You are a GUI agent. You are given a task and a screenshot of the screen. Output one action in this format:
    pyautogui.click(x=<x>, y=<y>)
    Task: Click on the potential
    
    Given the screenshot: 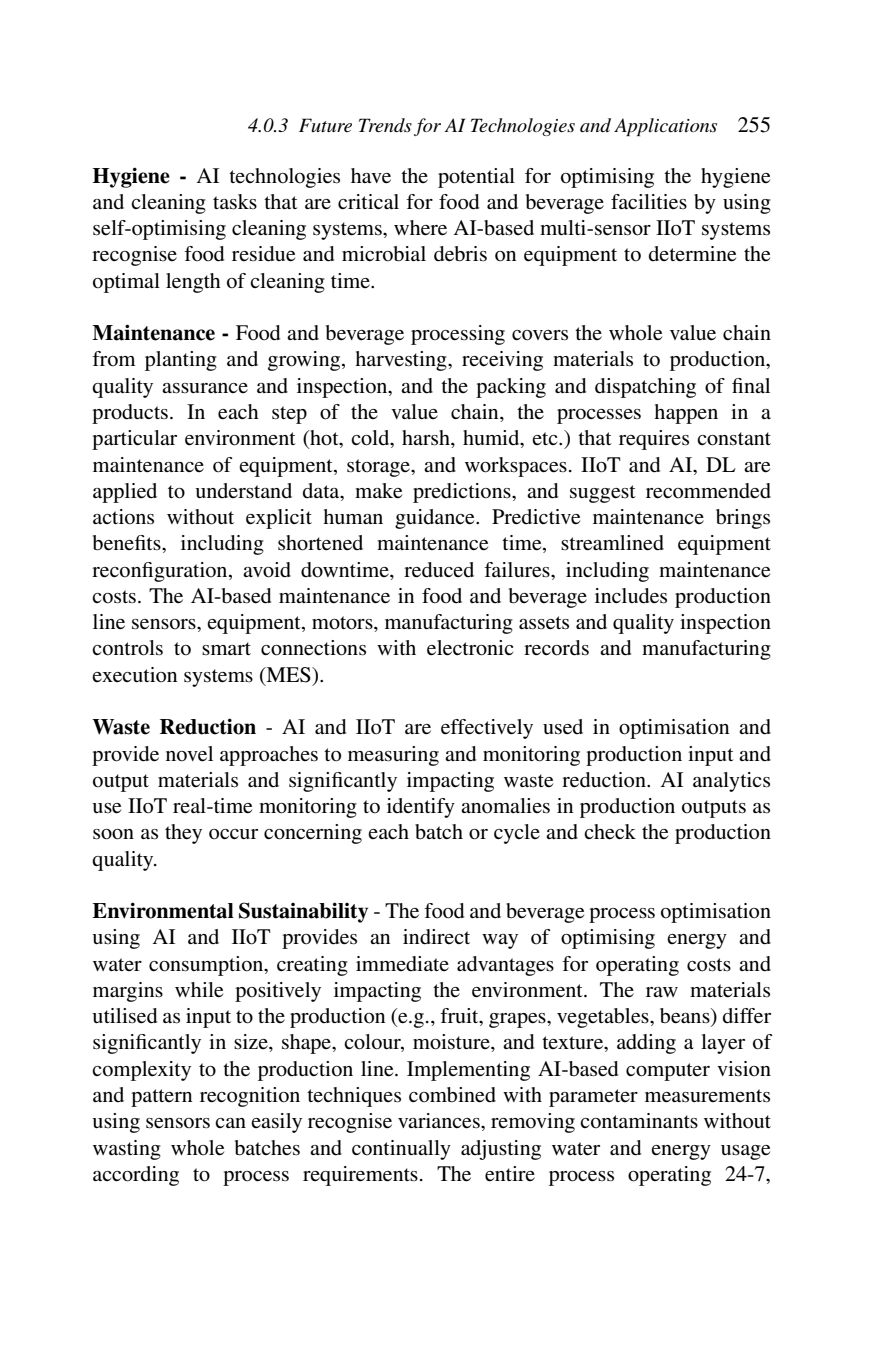 What is the action you would take?
    pyautogui.click(x=476, y=178)
